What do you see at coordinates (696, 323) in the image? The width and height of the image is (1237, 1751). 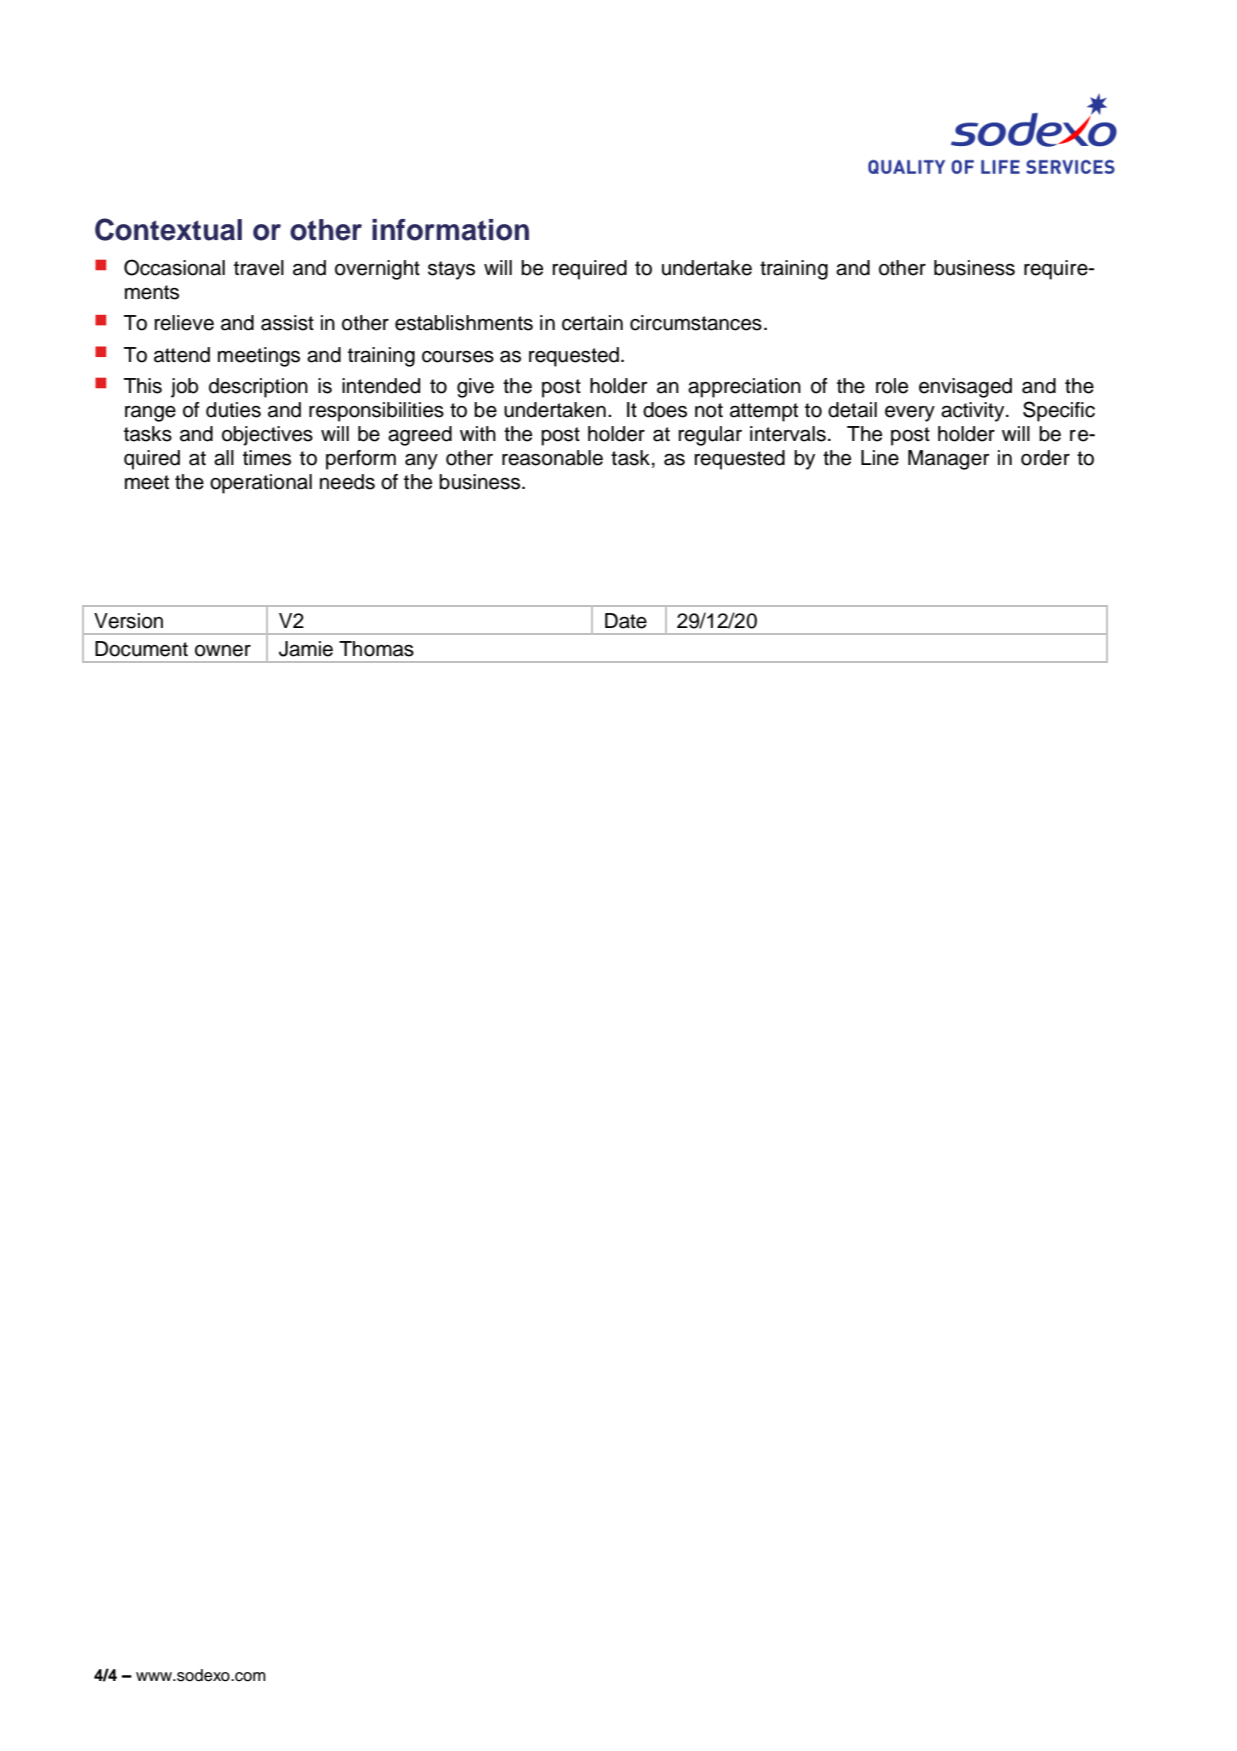 I see `circumstances` at bounding box center [696, 323].
